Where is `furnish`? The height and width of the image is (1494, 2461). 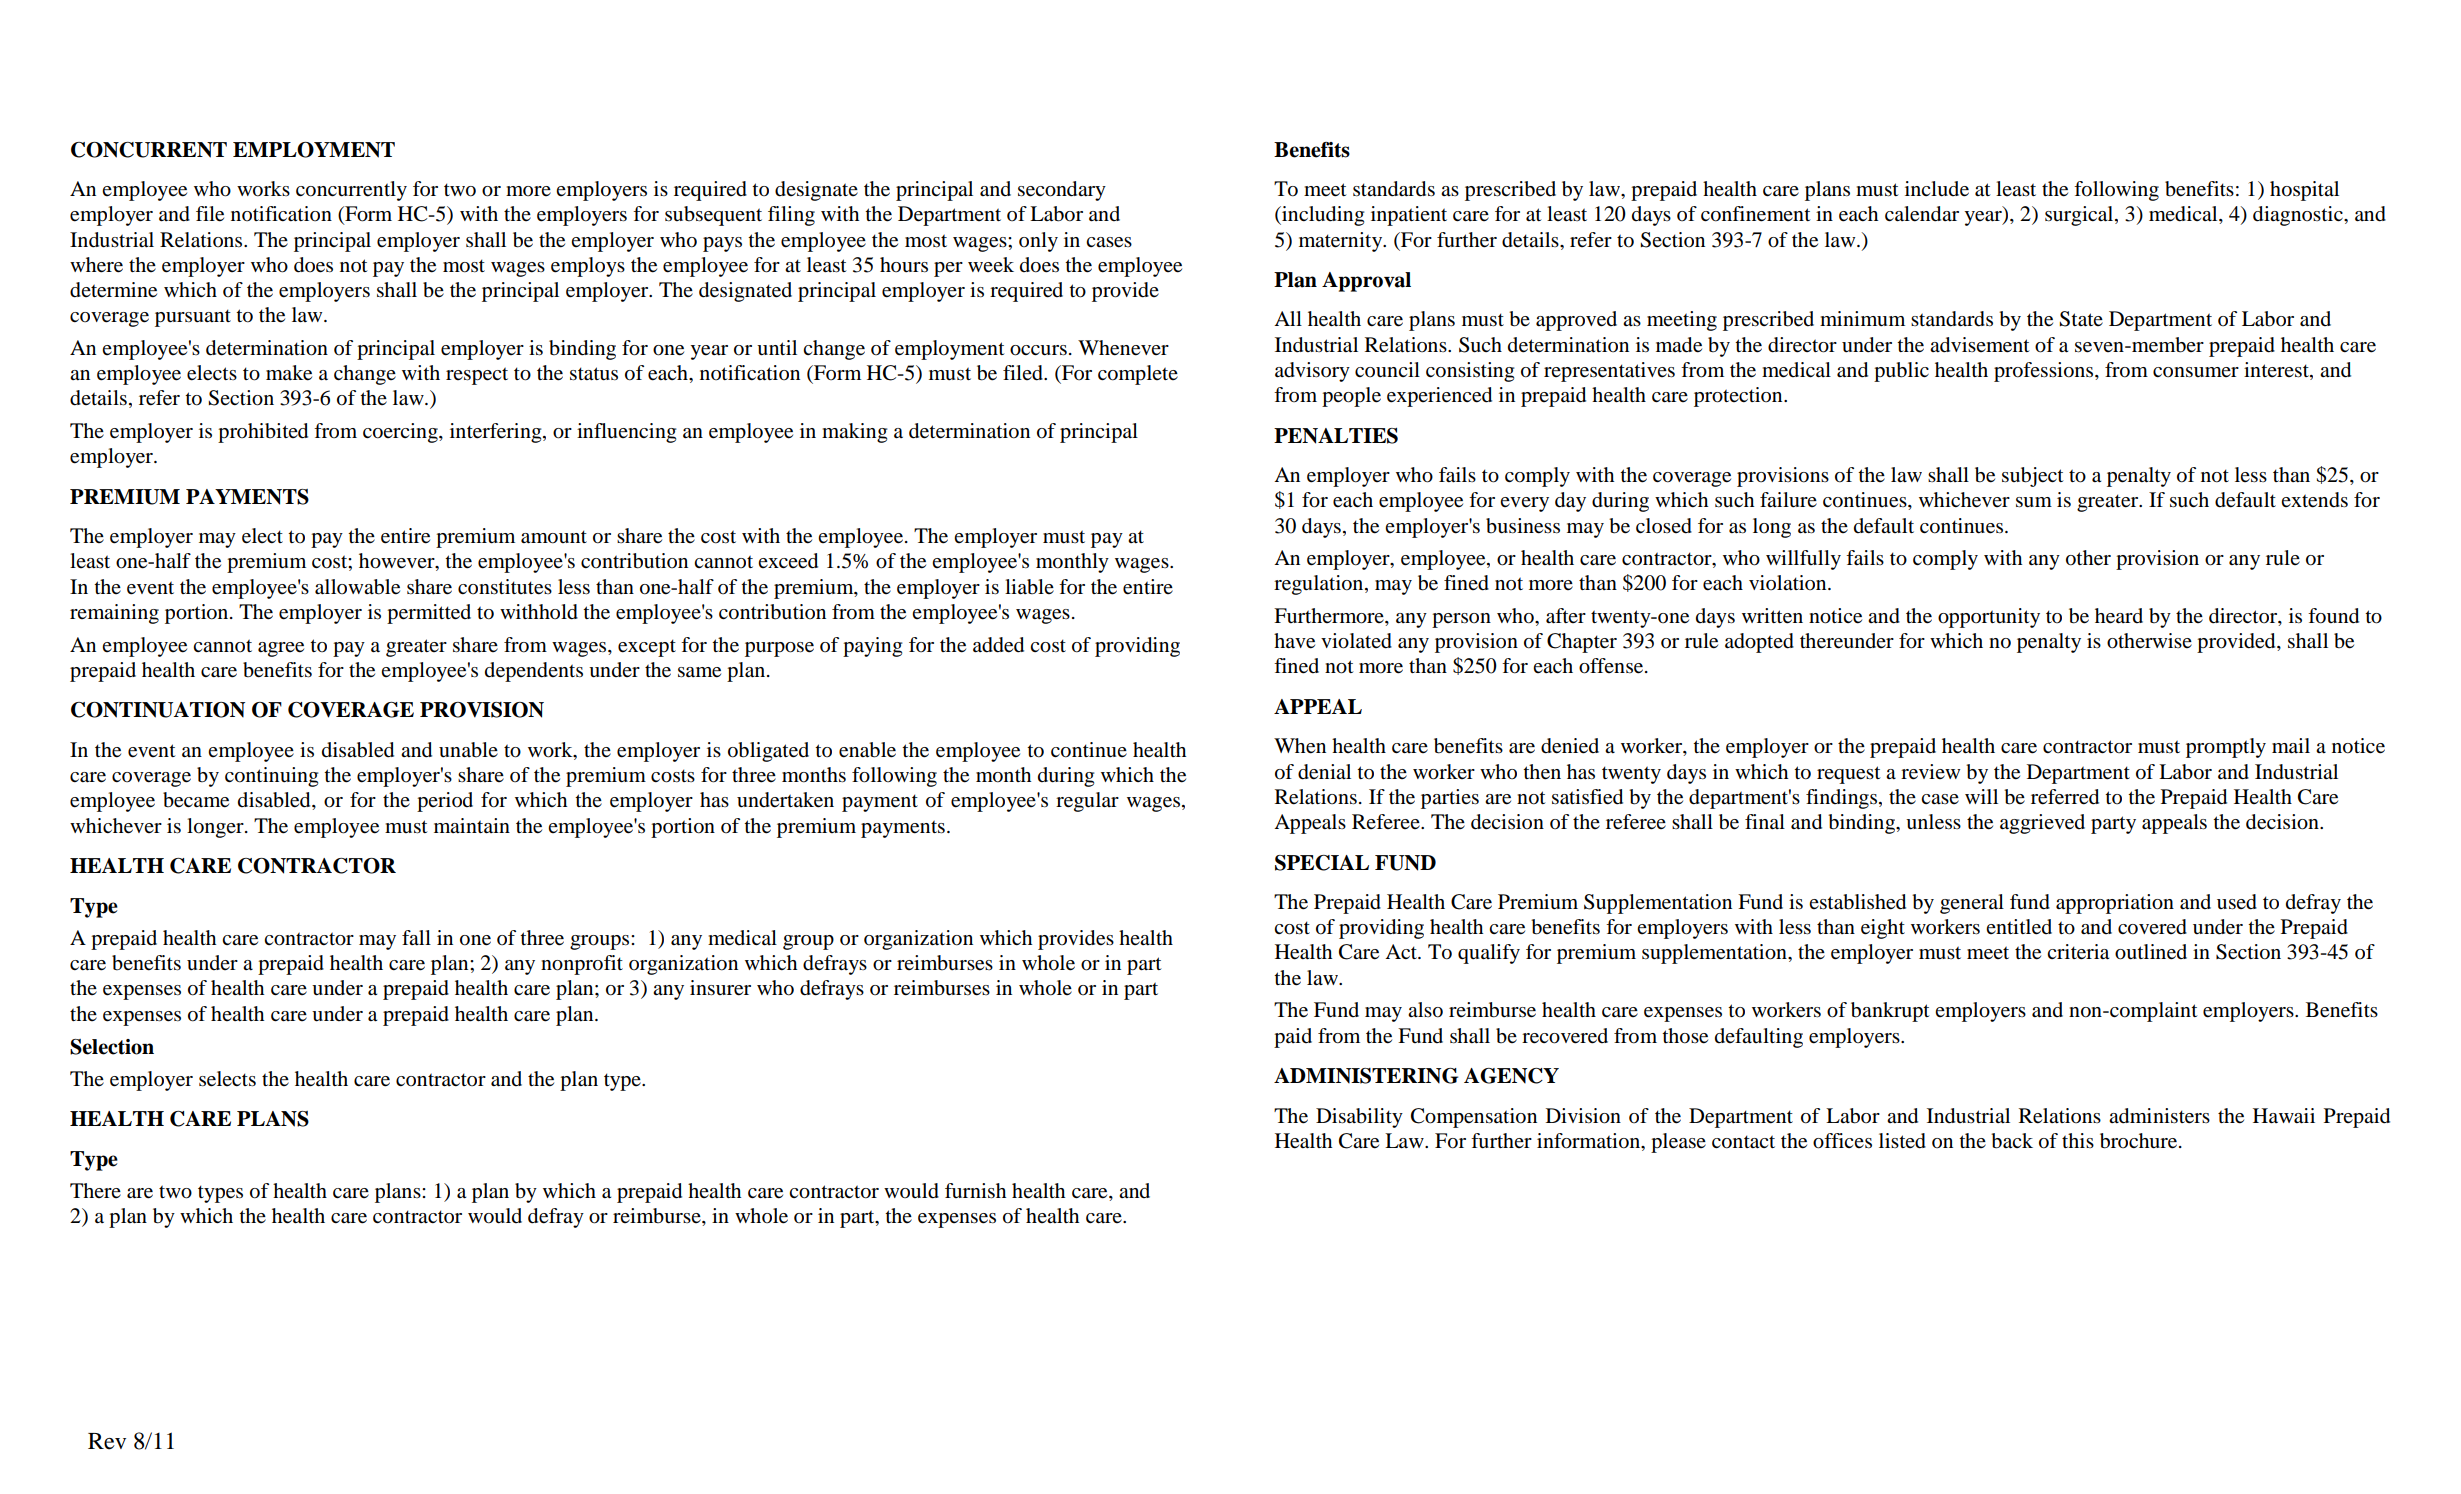
furnish is located at coordinates (975, 1191).
